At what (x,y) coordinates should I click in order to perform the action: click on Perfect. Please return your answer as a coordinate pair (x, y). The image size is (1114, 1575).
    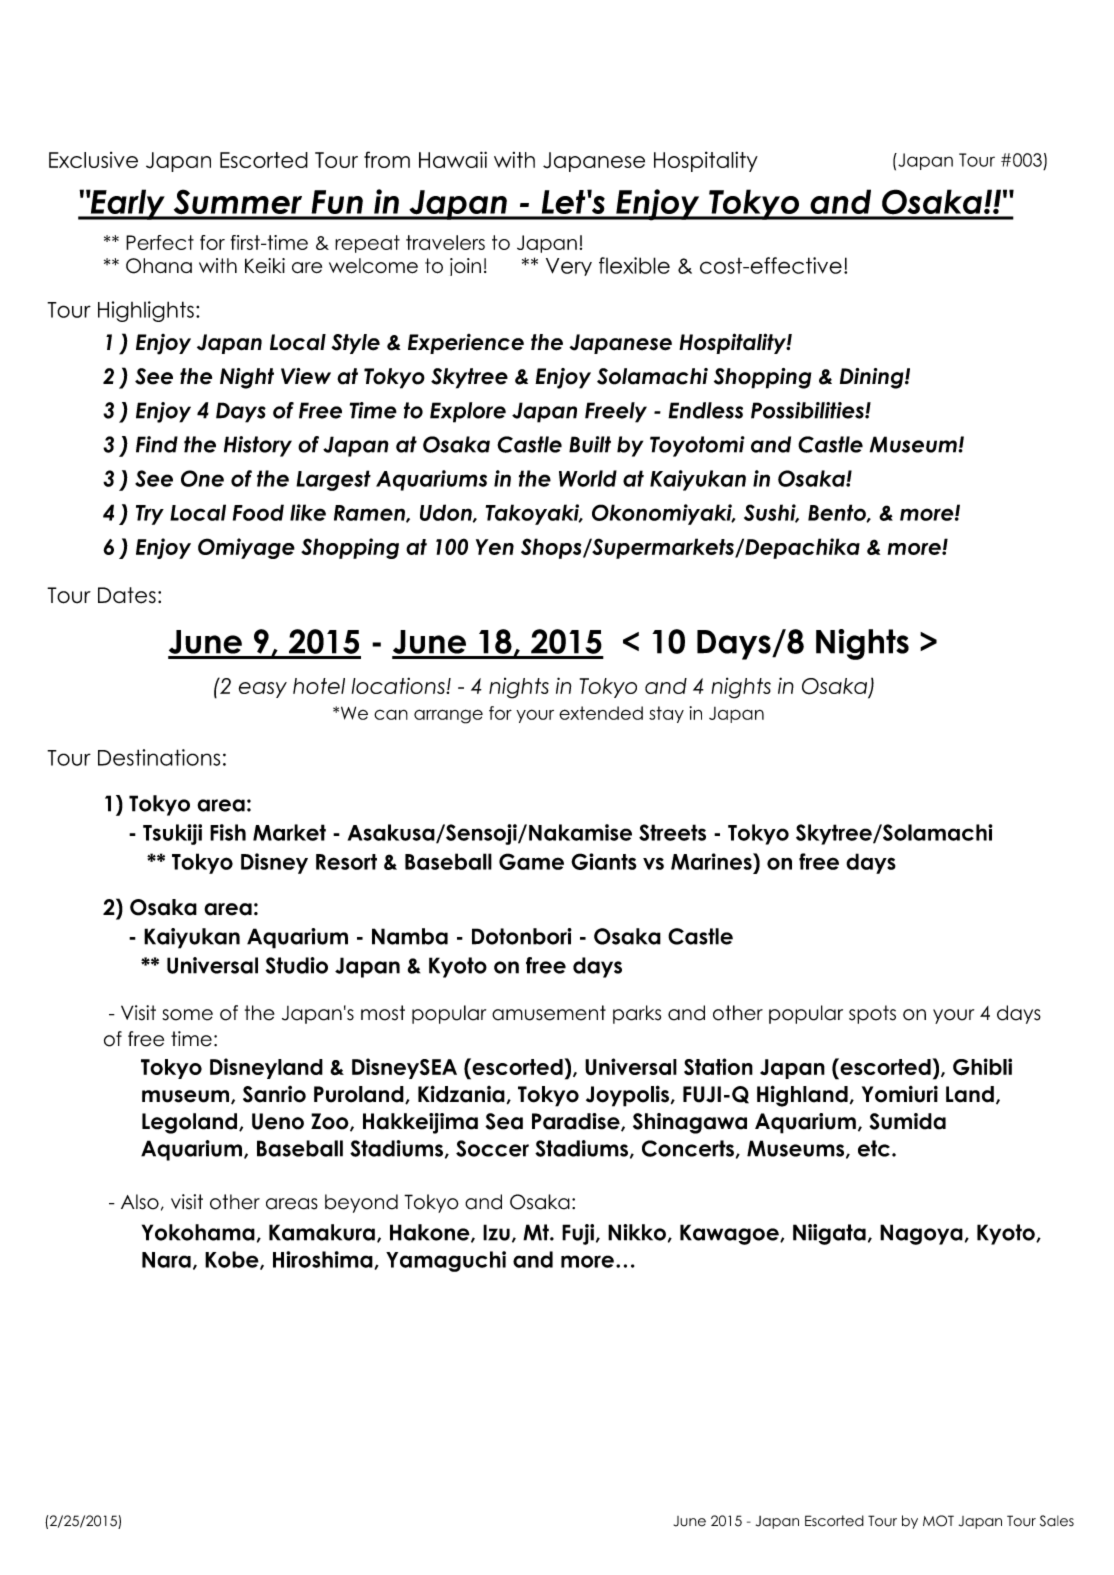
    Looking at the image, I should click on (160, 242).
